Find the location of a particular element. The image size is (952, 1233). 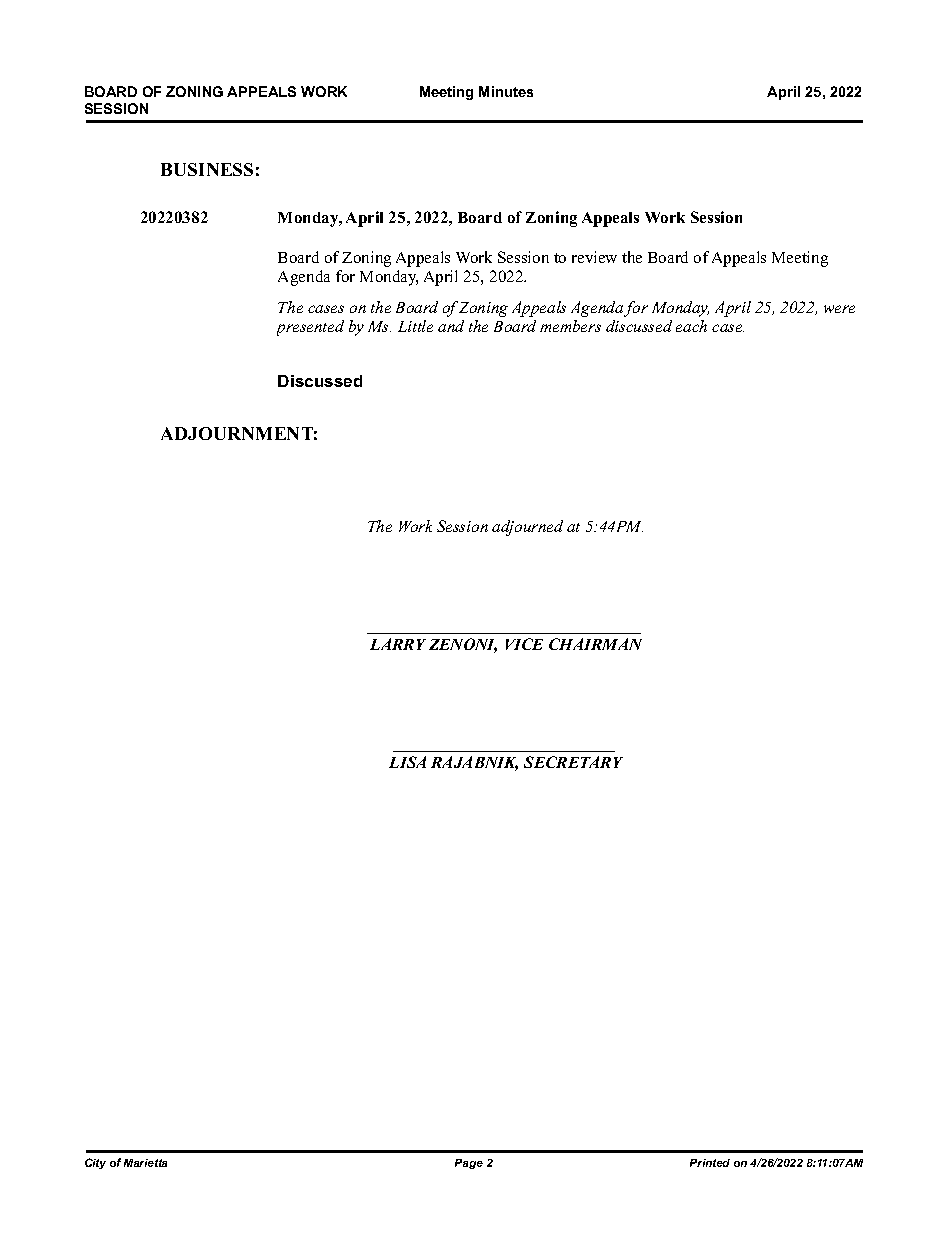

review is located at coordinates (594, 257).
